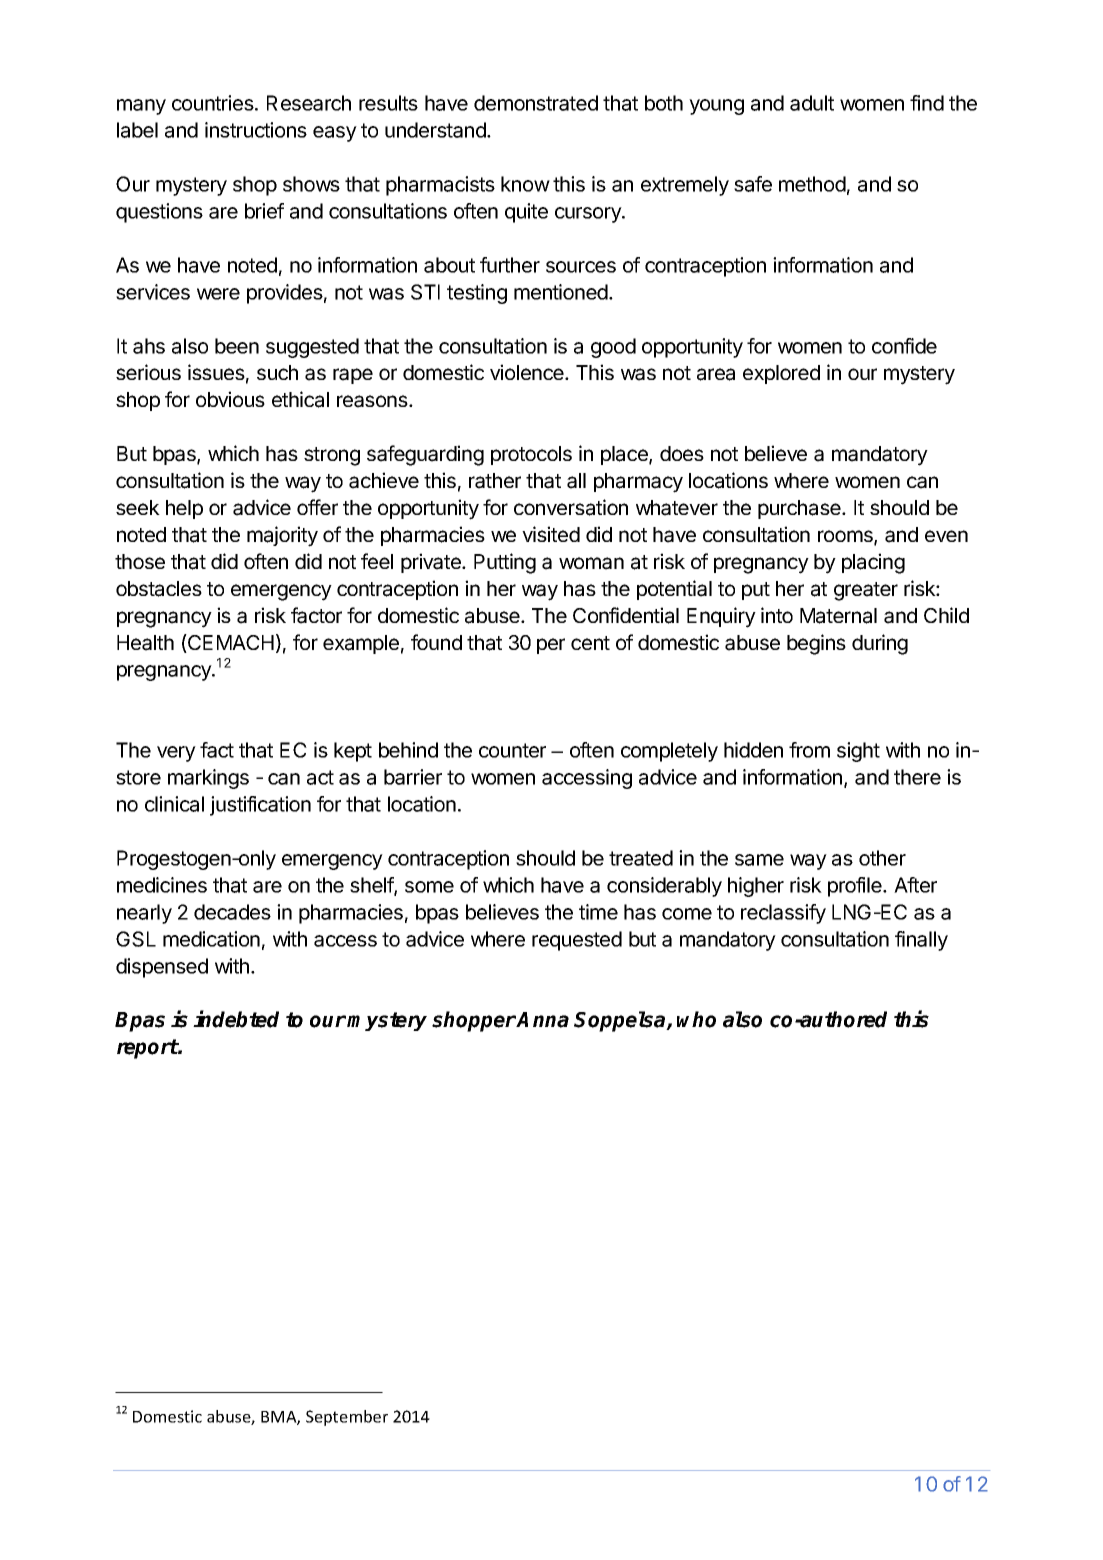  Describe the element at coordinates (858, 752) in the screenshot. I see `sight` at that location.
